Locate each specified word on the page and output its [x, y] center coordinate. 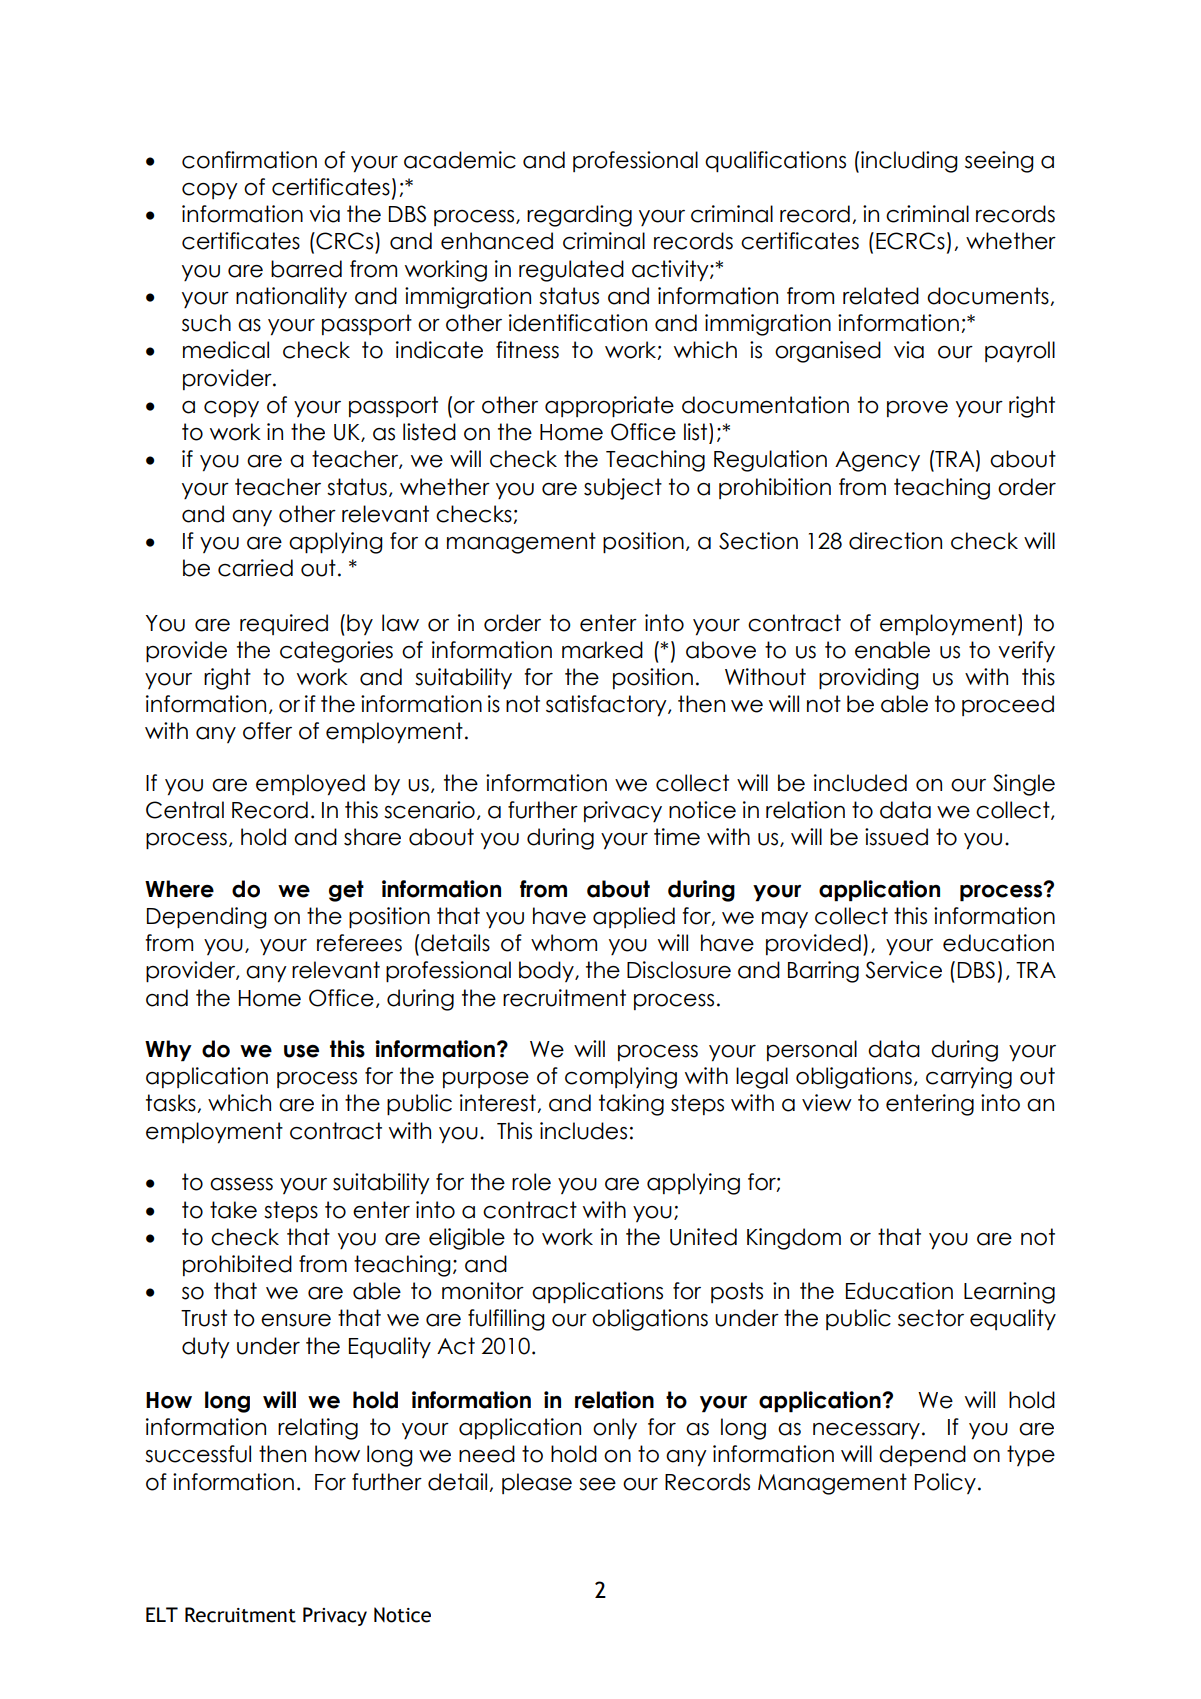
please [537, 1483]
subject [623, 489]
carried [255, 568]
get [346, 891]
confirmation [249, 160]
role [531, 1182]
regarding [579, 216]
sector [931, 1318]
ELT [162, 1614]
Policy [945, 1483]
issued [896, 837]
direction [895, 541]
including [909, 162]
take [233, 1210]
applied [634, 917]
